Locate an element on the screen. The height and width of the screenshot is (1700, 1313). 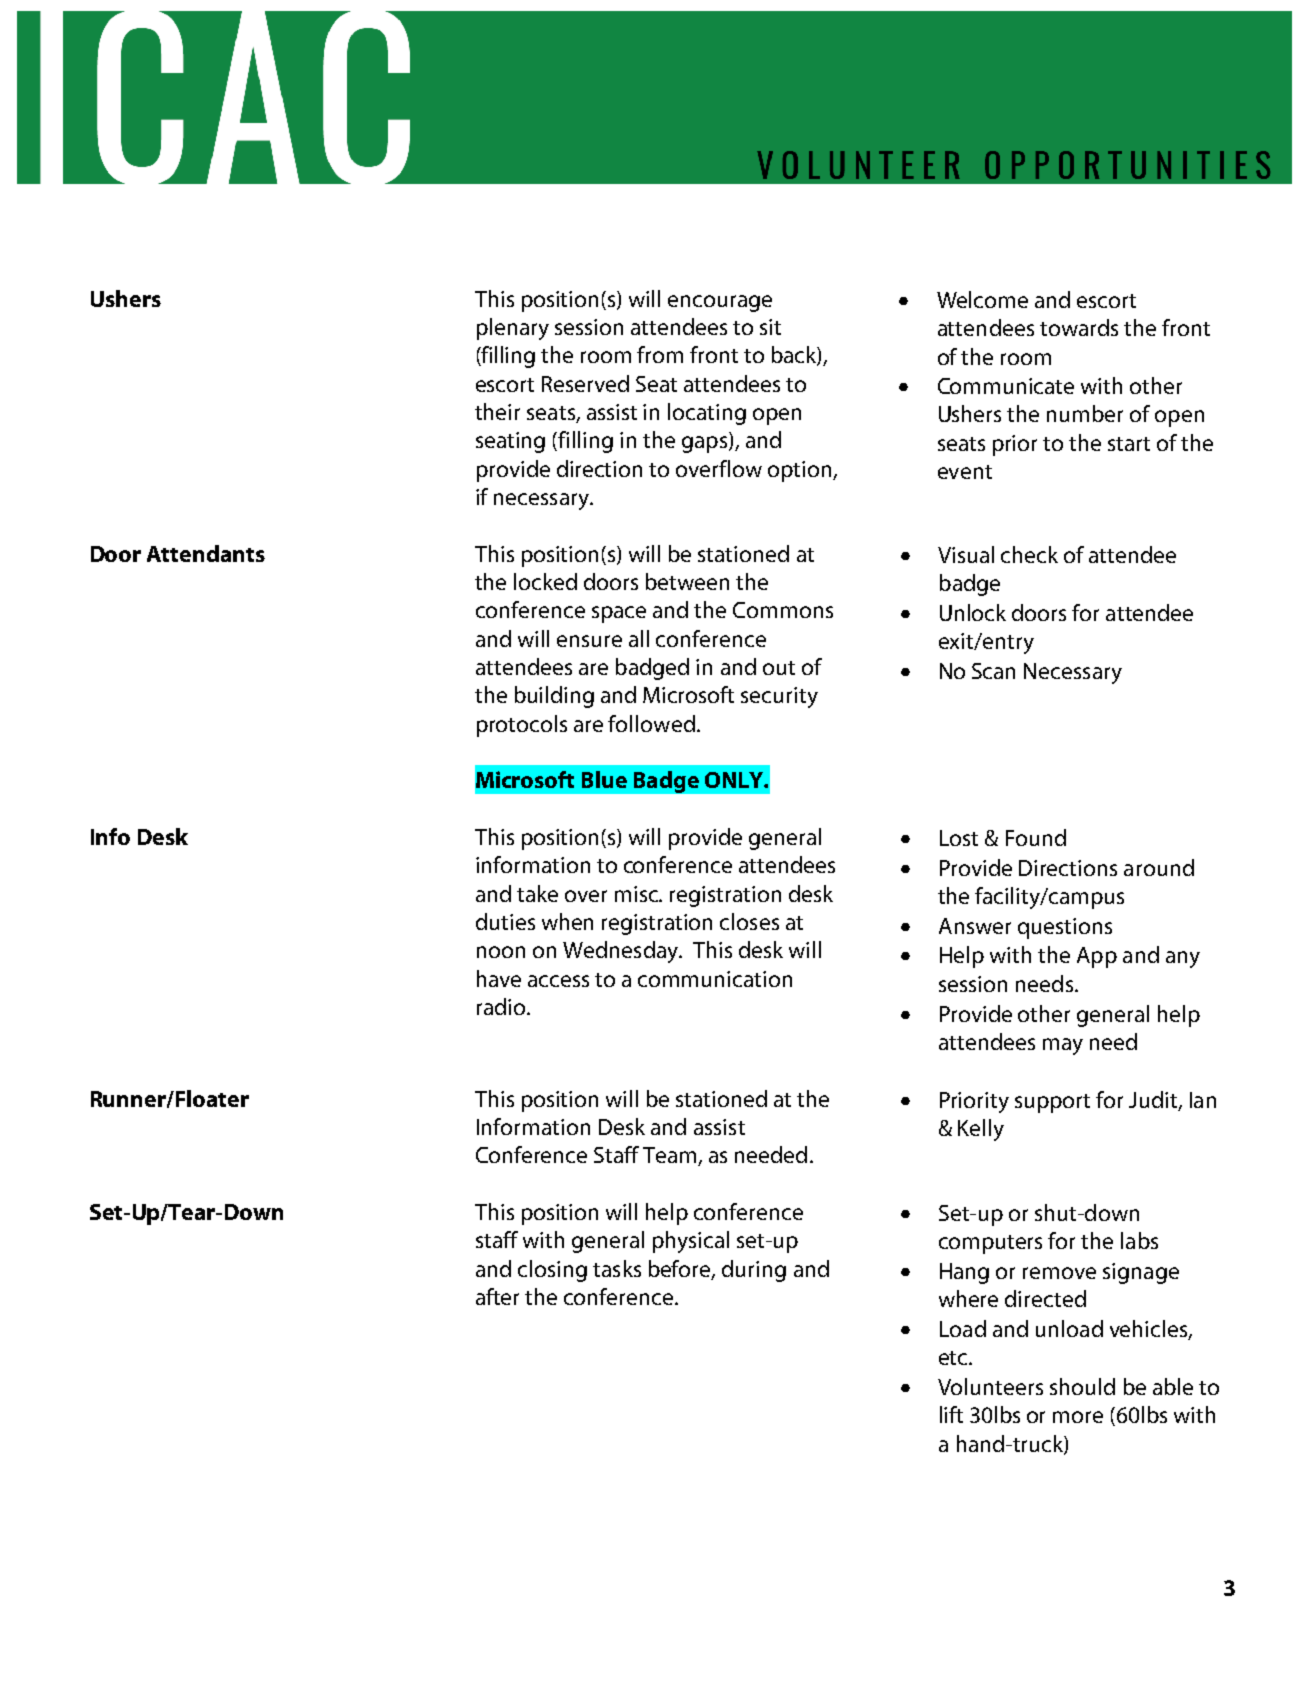
towards is located at coordinates (1079, 327).
